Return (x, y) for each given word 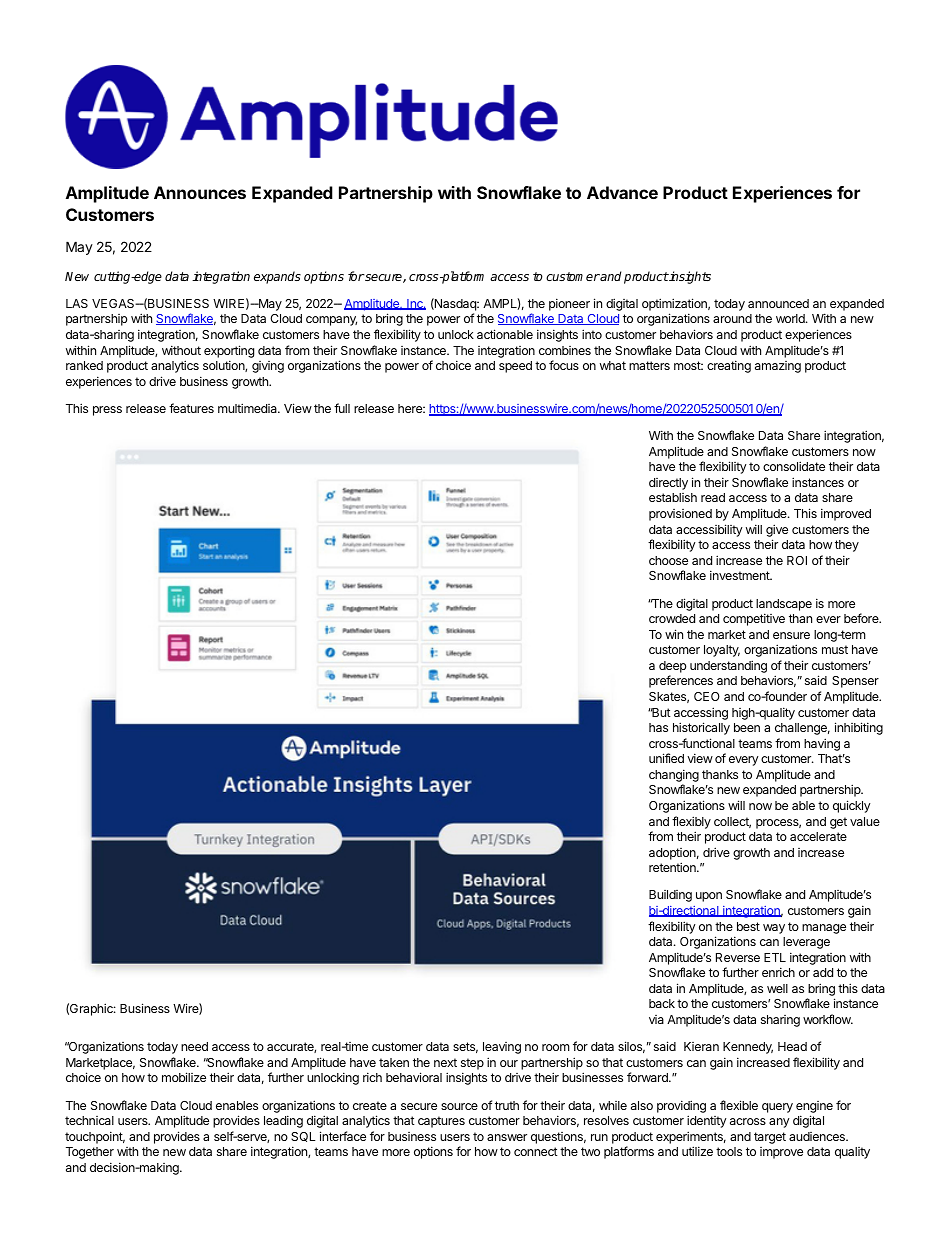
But (661, 712)
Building (670, 896)
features (191, 408)
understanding (728, 666)
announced (778, 303)
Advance (622, 192)
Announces (200, 192)
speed (515, 367)
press (107, 411)
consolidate (794, 466)
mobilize (184, 1077)
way (774, 929)
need (194, 1046)
